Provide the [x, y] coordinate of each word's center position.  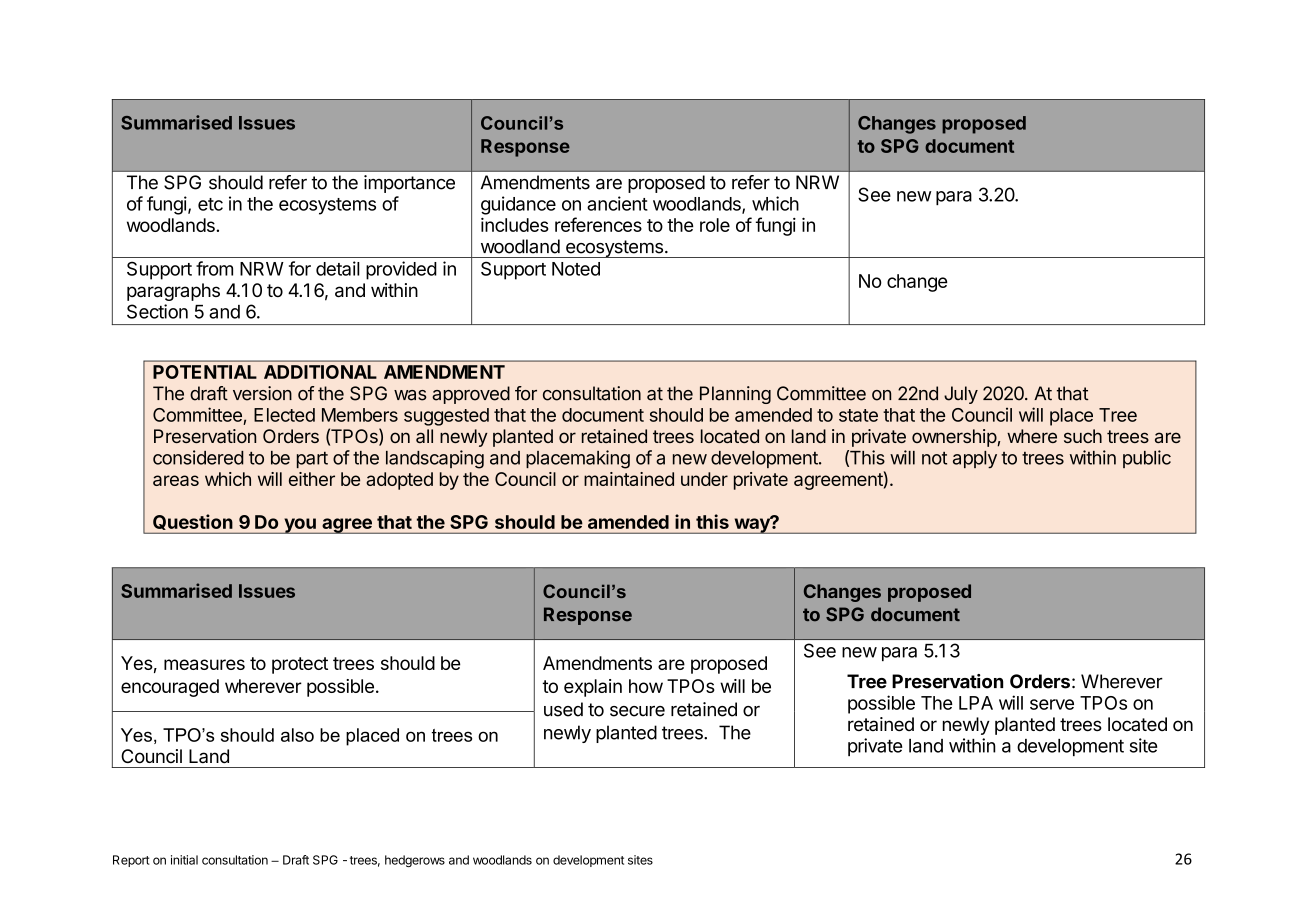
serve [1052, 704]
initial [184, 860]
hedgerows [415, 861]
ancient [617, 203]
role [715, 225]
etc [210, 204]
